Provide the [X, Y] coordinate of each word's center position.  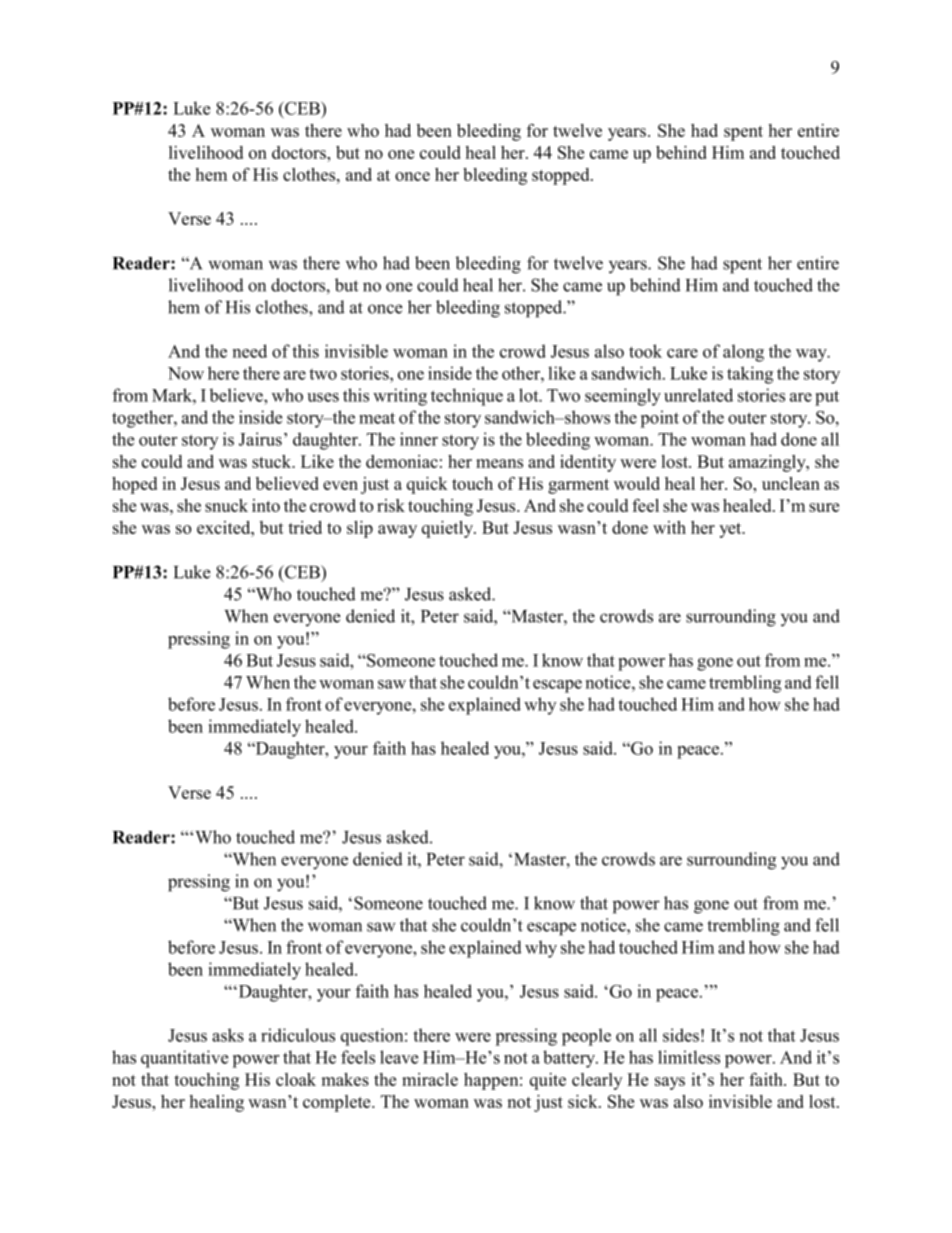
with [669, 527]
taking [750, 375]
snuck [226, 505]
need [250, 351]
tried [305, 527]
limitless [689, 1057]
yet [731, 530]
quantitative [184, 1059]
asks [228, 1035]
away [397, 531]
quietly [449, 529]
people [586, 1037]
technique [467, 397]
